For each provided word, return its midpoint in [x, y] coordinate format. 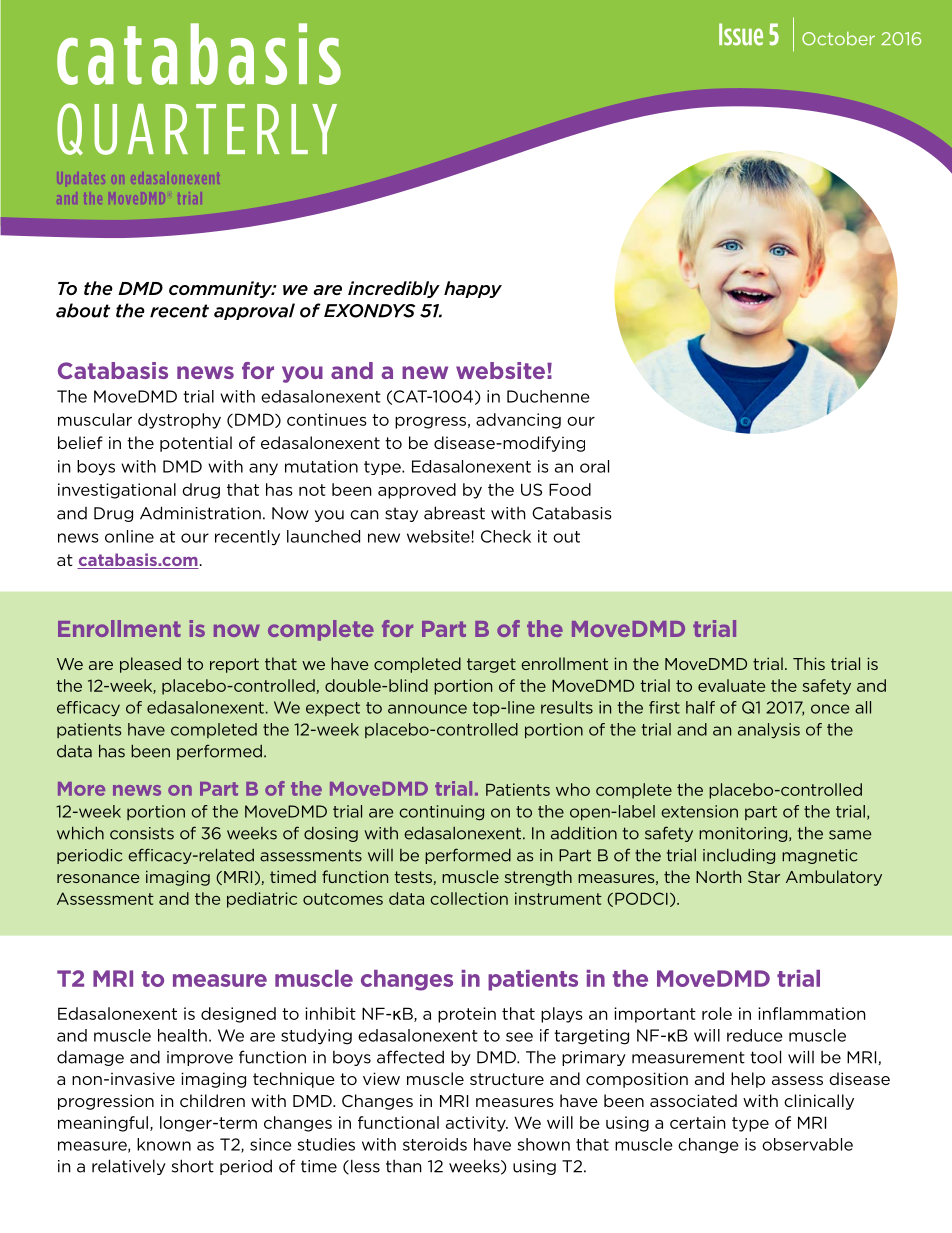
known [164, 1144]
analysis [769, 731]
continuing [441, 813]
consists [142, 833]
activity [477, 1124]
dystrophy [179, 421]
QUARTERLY [197, 129]
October [838, 39]
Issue [741, 34]
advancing [518, 421]
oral [594, 466]
